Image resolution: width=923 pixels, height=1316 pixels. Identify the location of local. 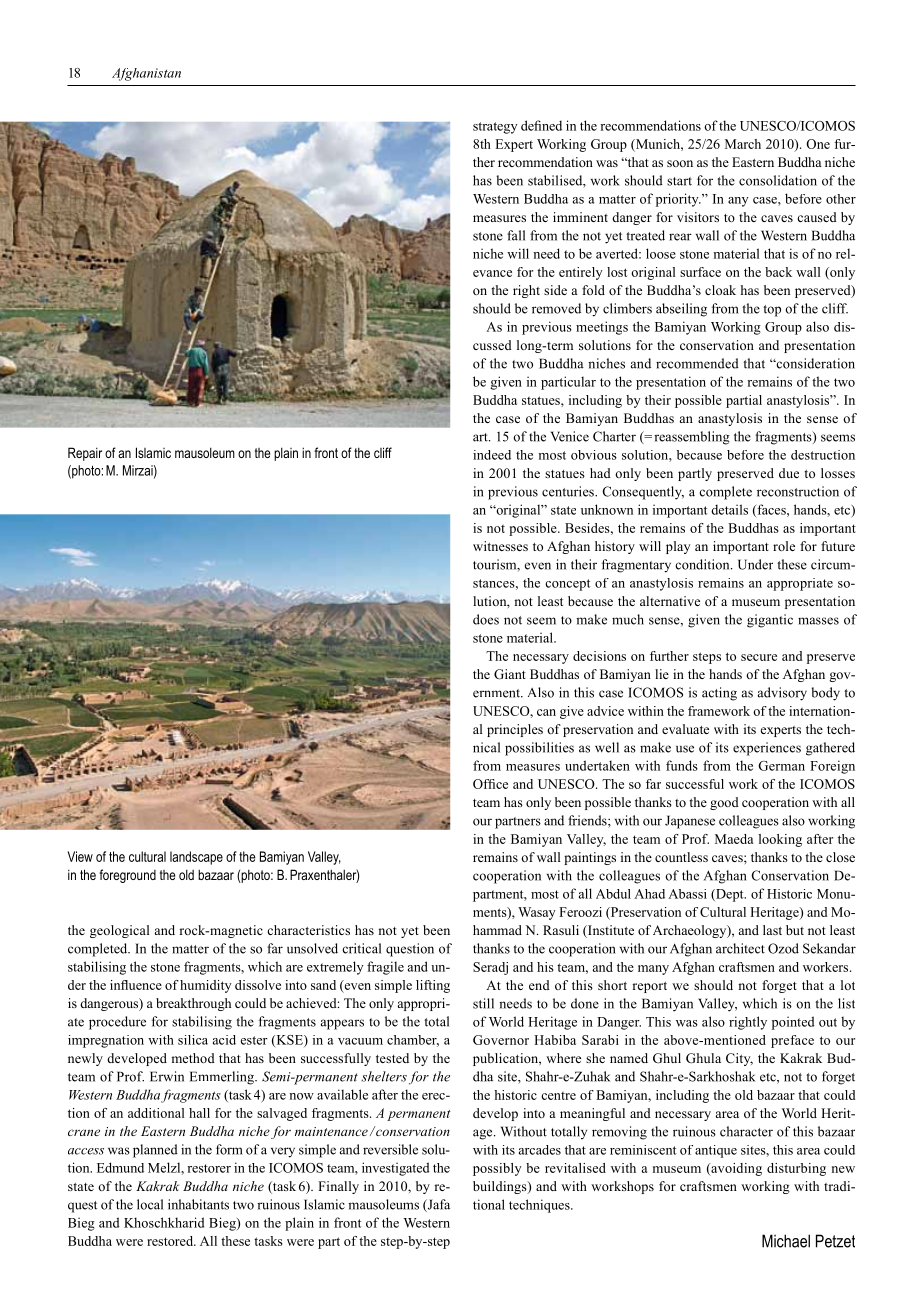
(150, 1204).
